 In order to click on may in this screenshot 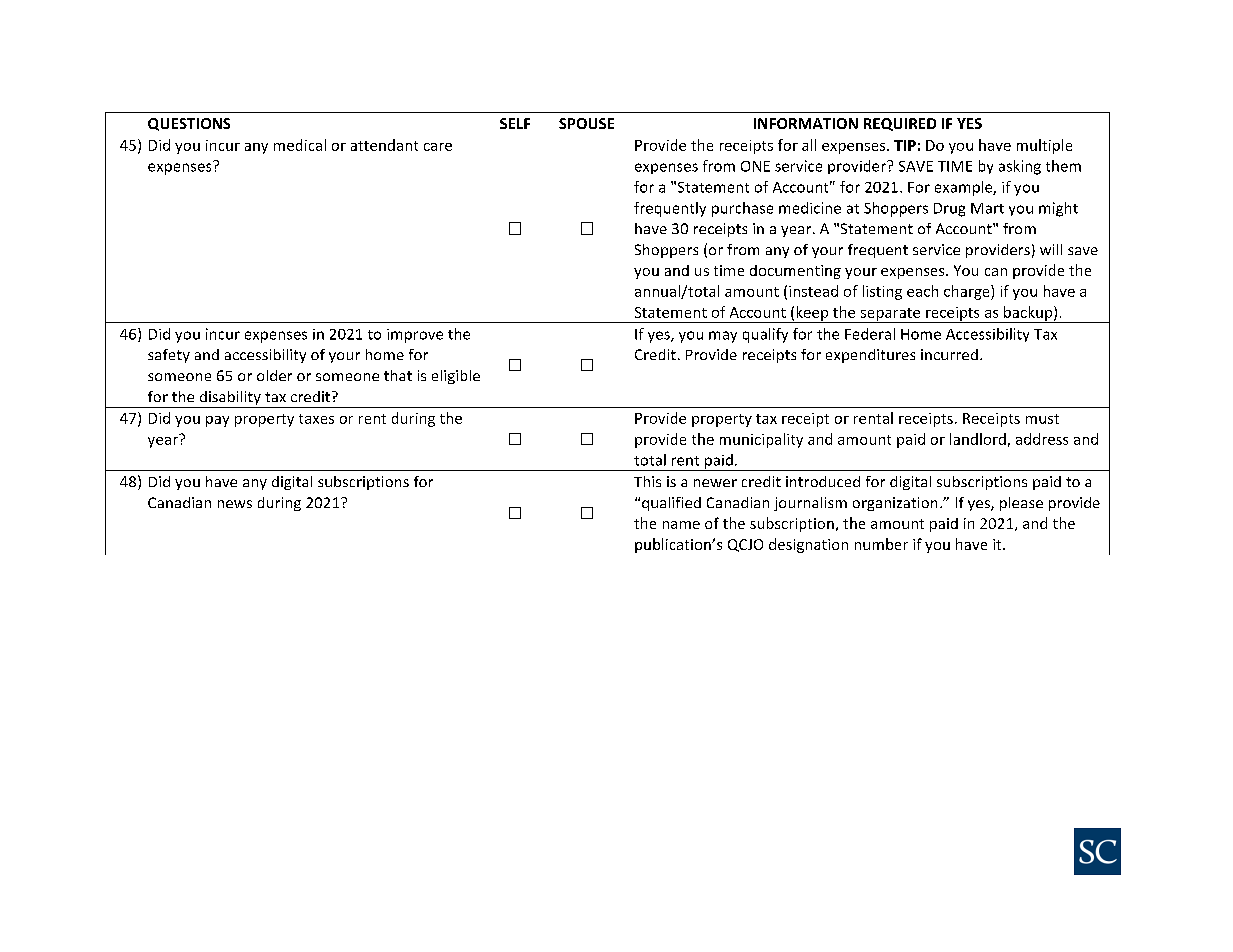, I will do `click(723, 337)`.
